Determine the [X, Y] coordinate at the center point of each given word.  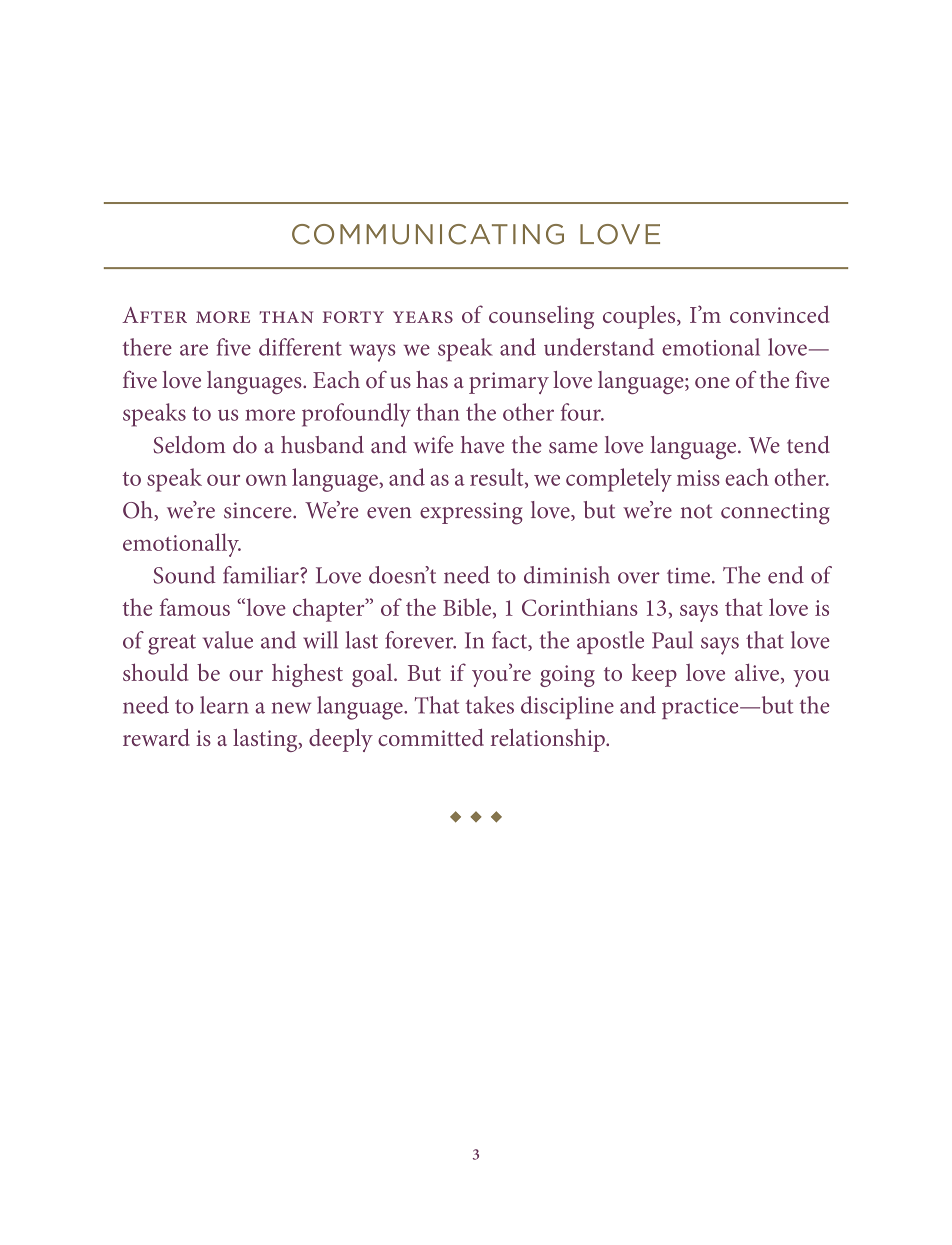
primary [509, 383]
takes [490, 705]
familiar [262, 575]
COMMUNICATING [428, 234]
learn [224, 705]
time [688, 576]
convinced [779, 314]
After [154, 315]
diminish [567, 575]
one [712, 382]
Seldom [189, 445]
